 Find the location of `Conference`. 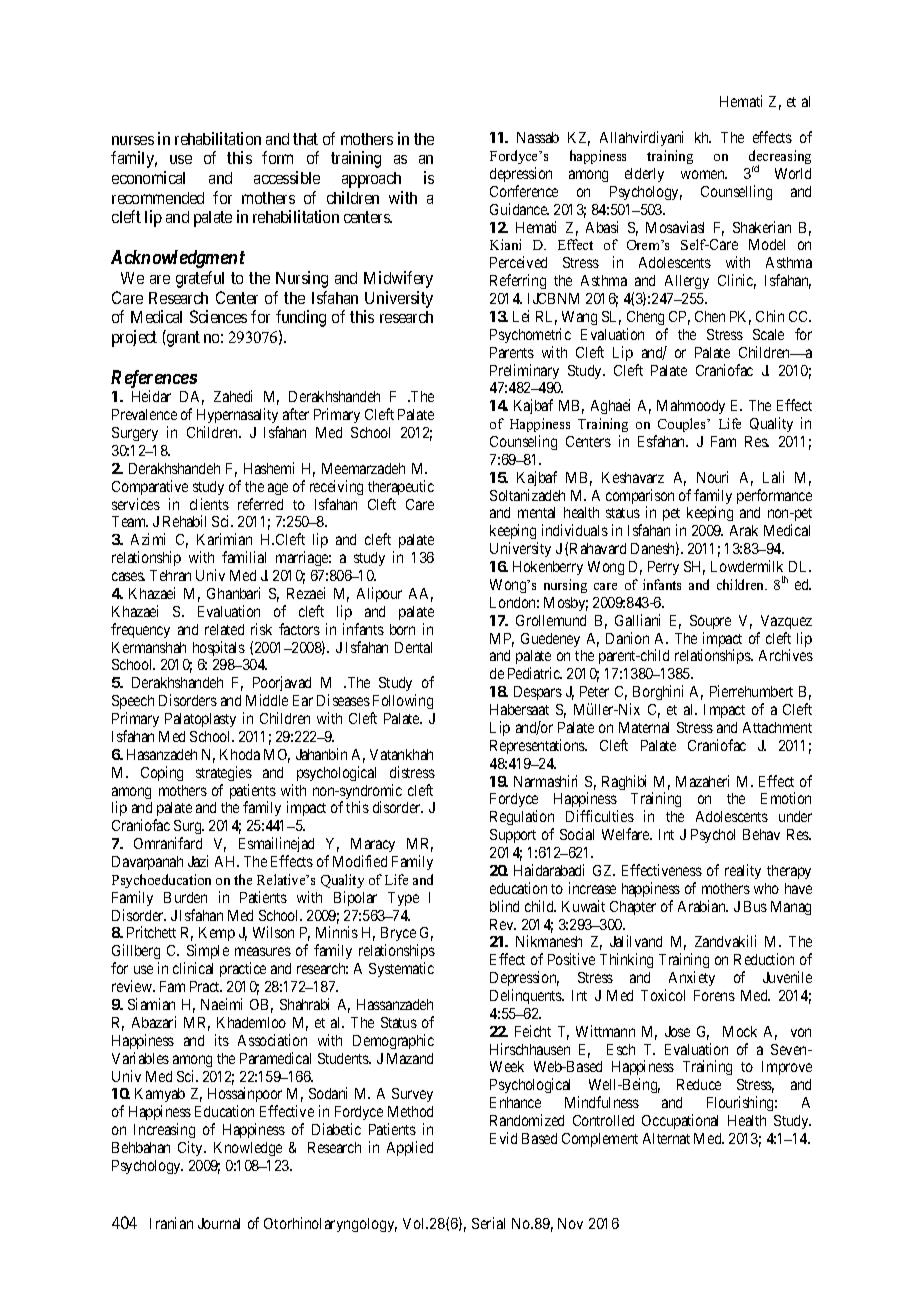

Conference is located at coordinates (524, 191).
